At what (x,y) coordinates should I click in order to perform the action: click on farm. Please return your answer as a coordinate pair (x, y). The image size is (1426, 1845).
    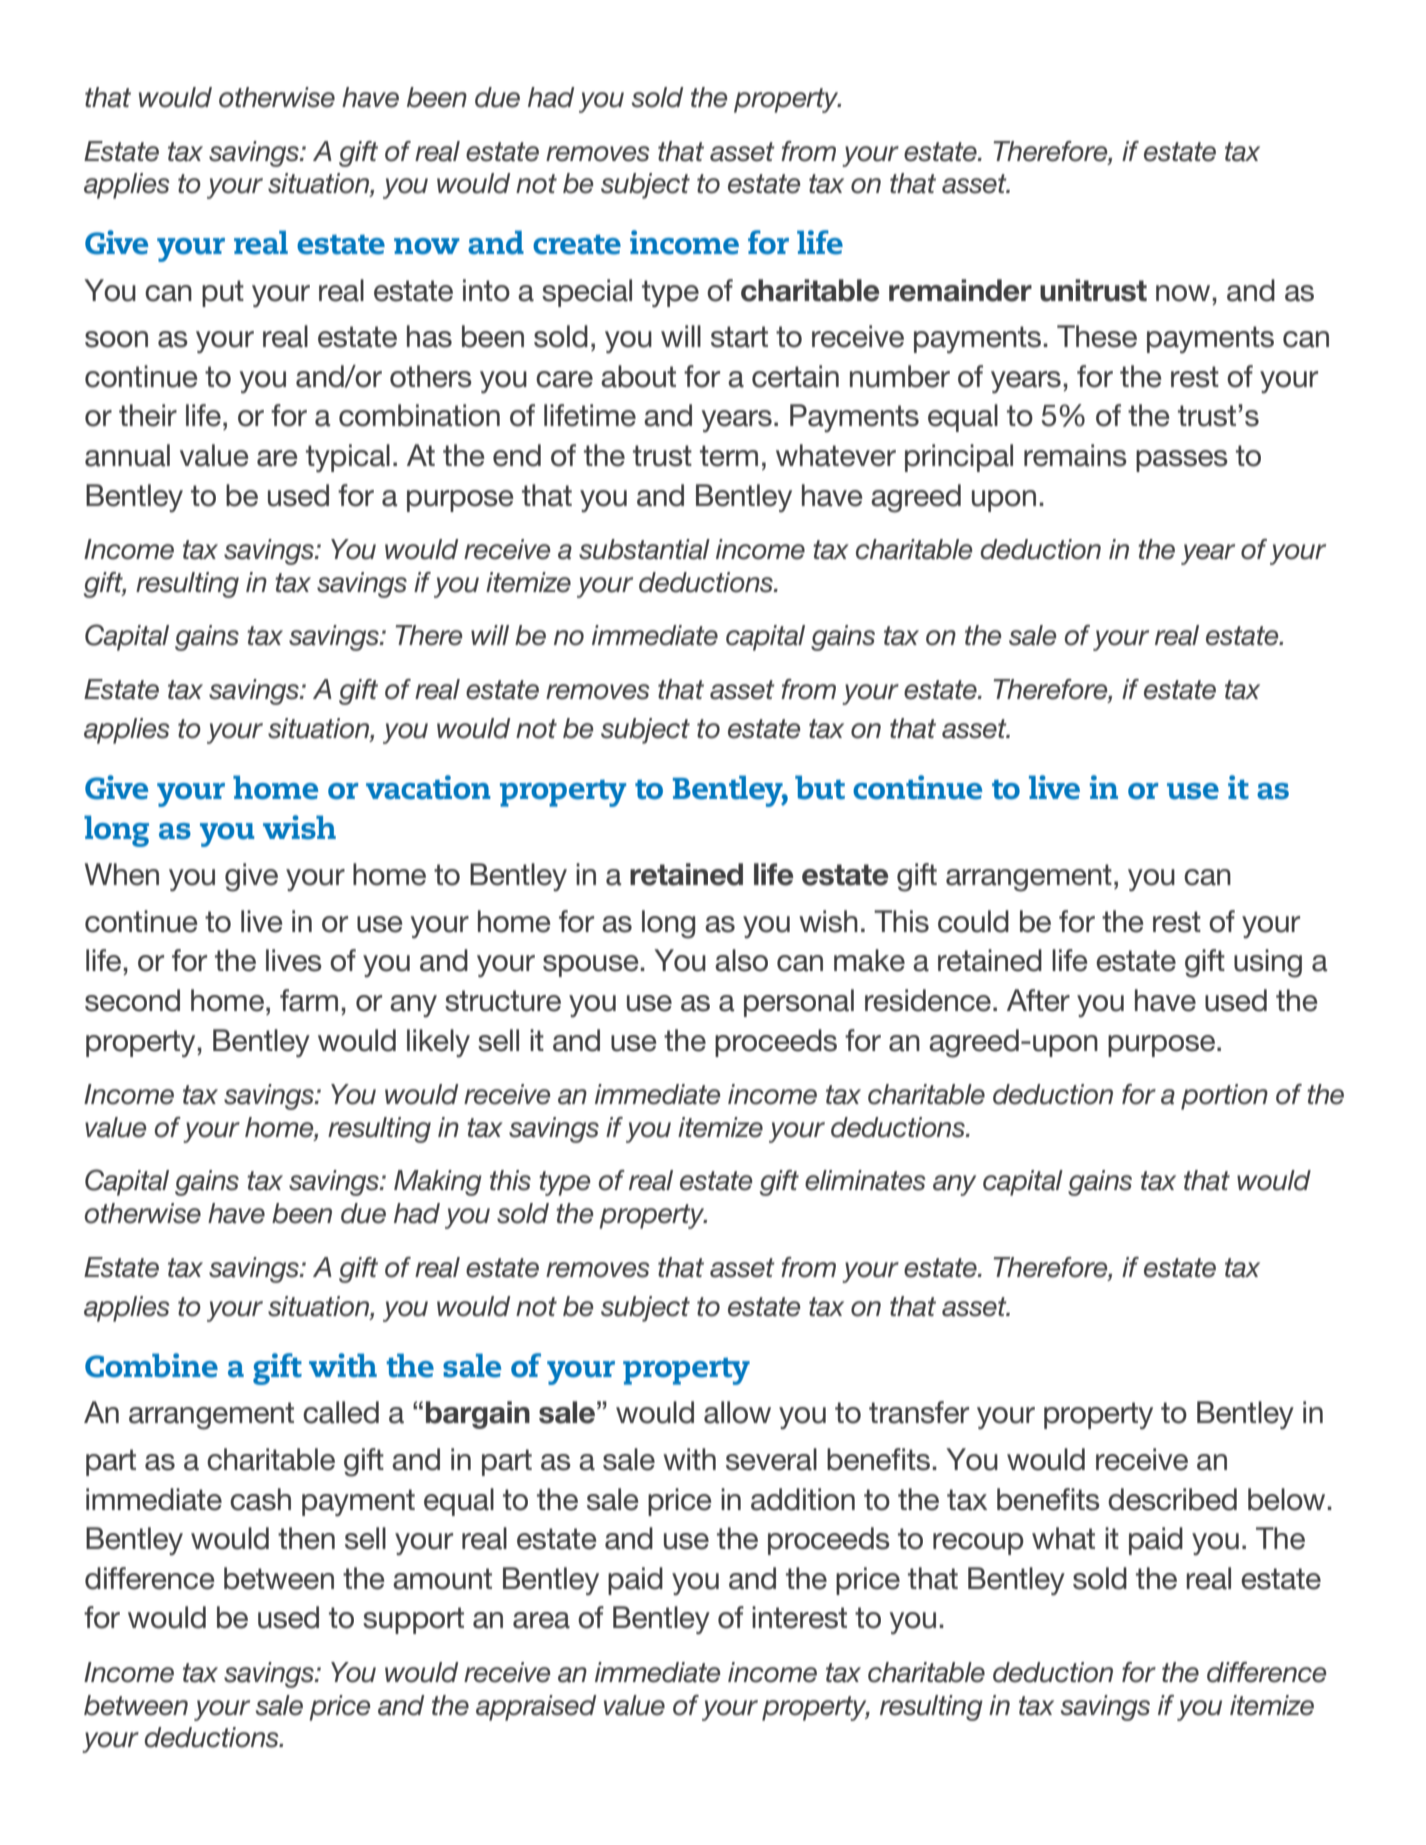
    Looking at the image, I should click on (309, 1000).
